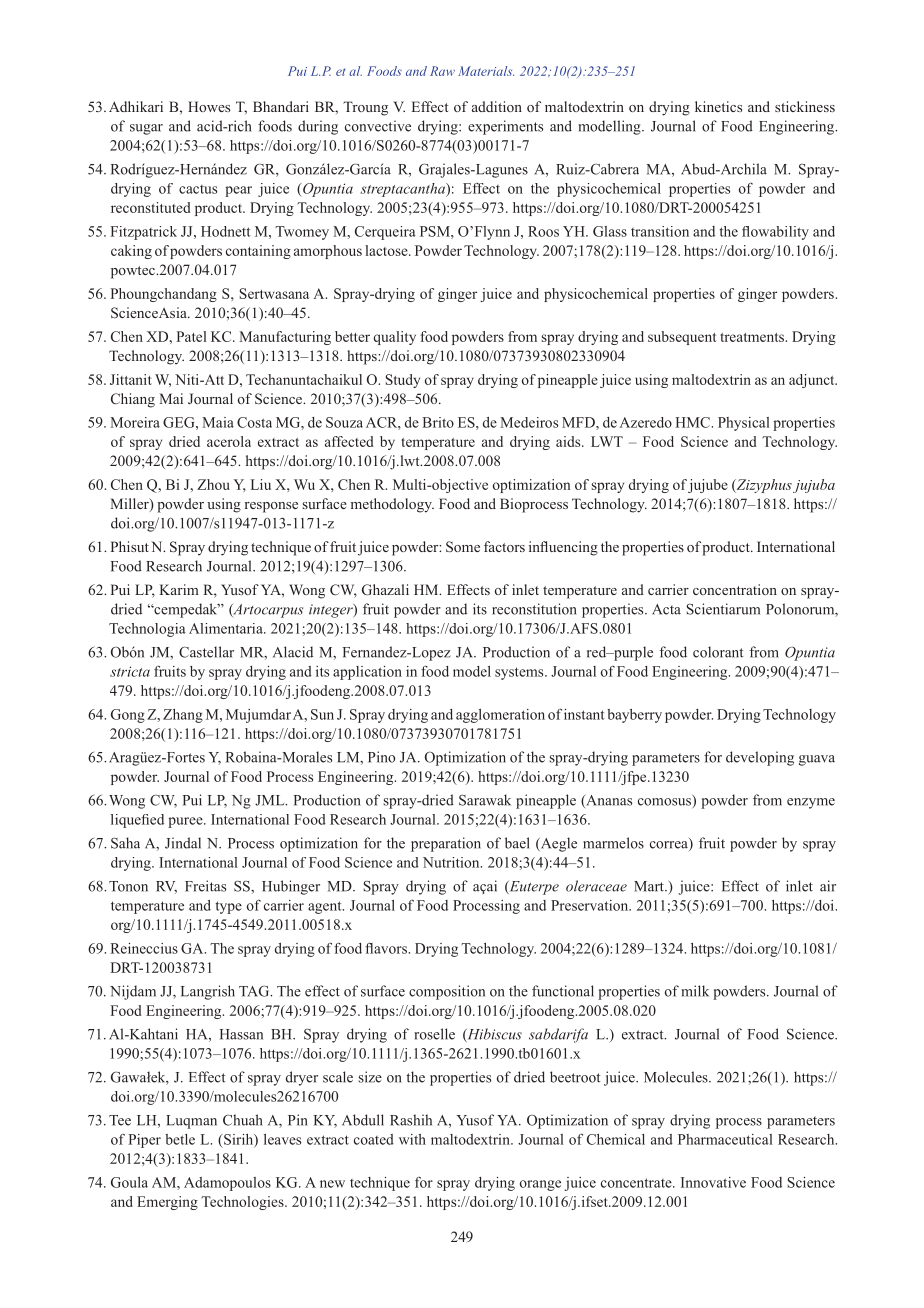  I want to click on preparation, so click(446, 844).
